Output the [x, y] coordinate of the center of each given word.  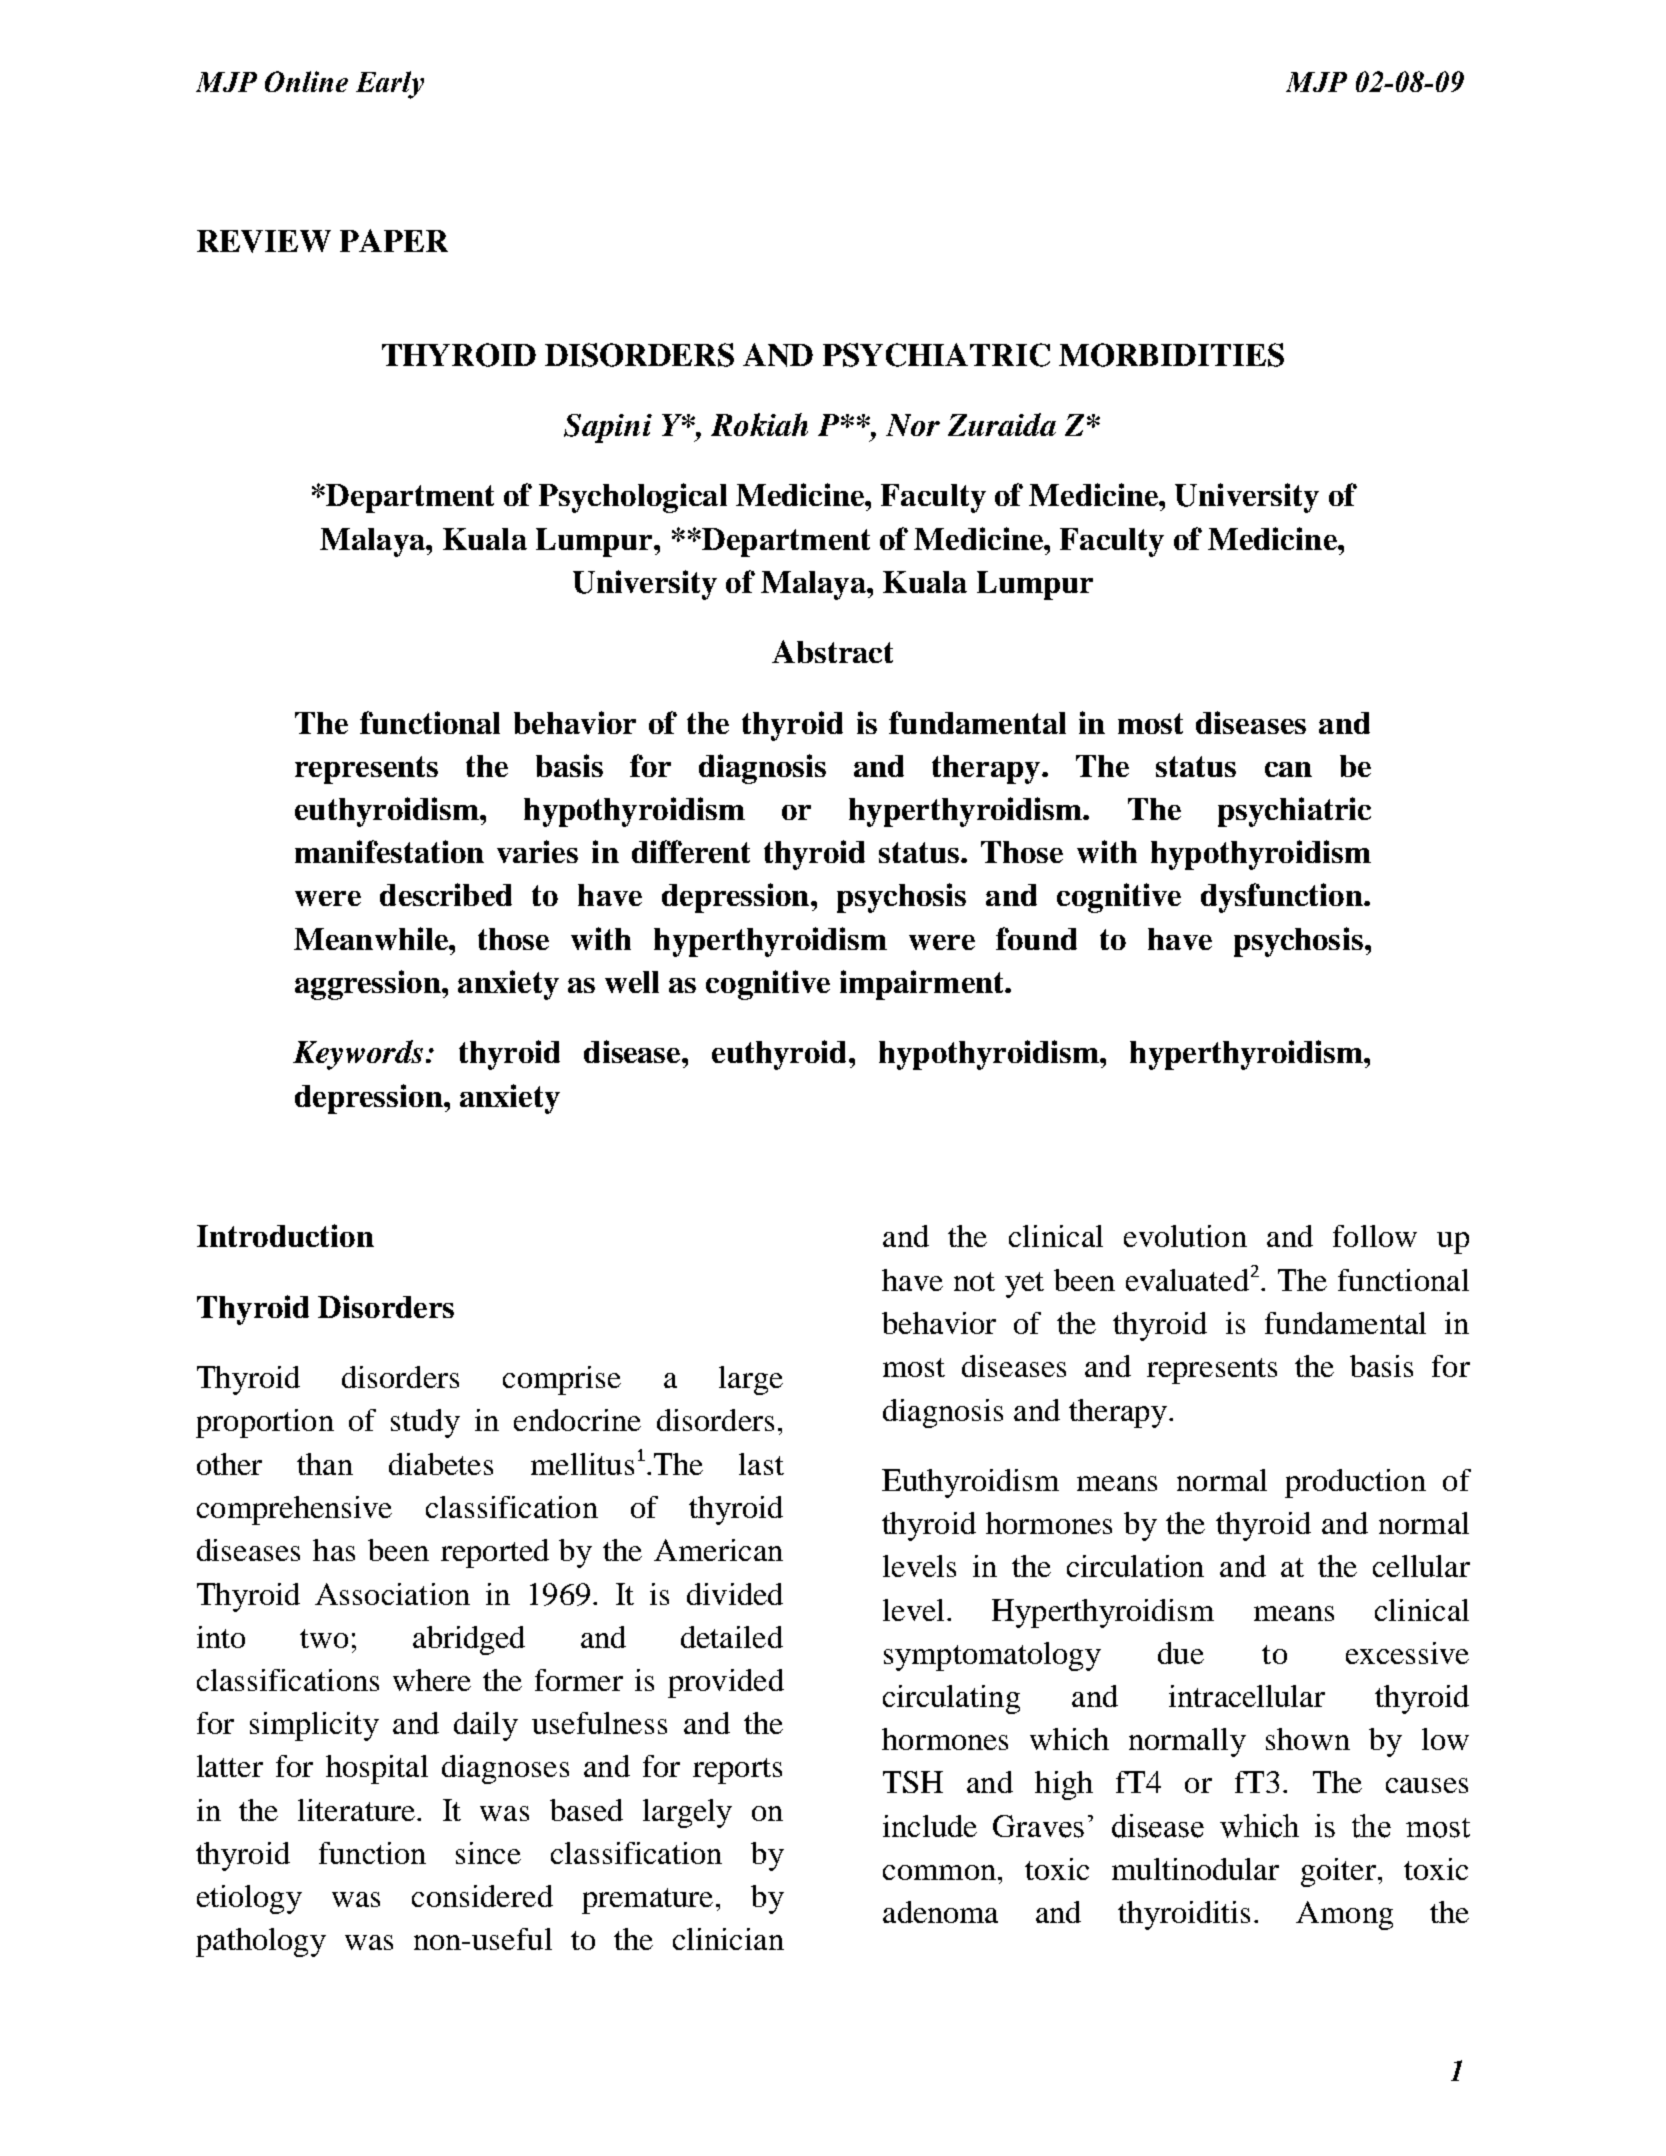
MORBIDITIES [1171, 355]
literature [356, 1810]
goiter [1338, 1872]
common [939, 1872]
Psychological [633, 498]
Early [390, 85]
